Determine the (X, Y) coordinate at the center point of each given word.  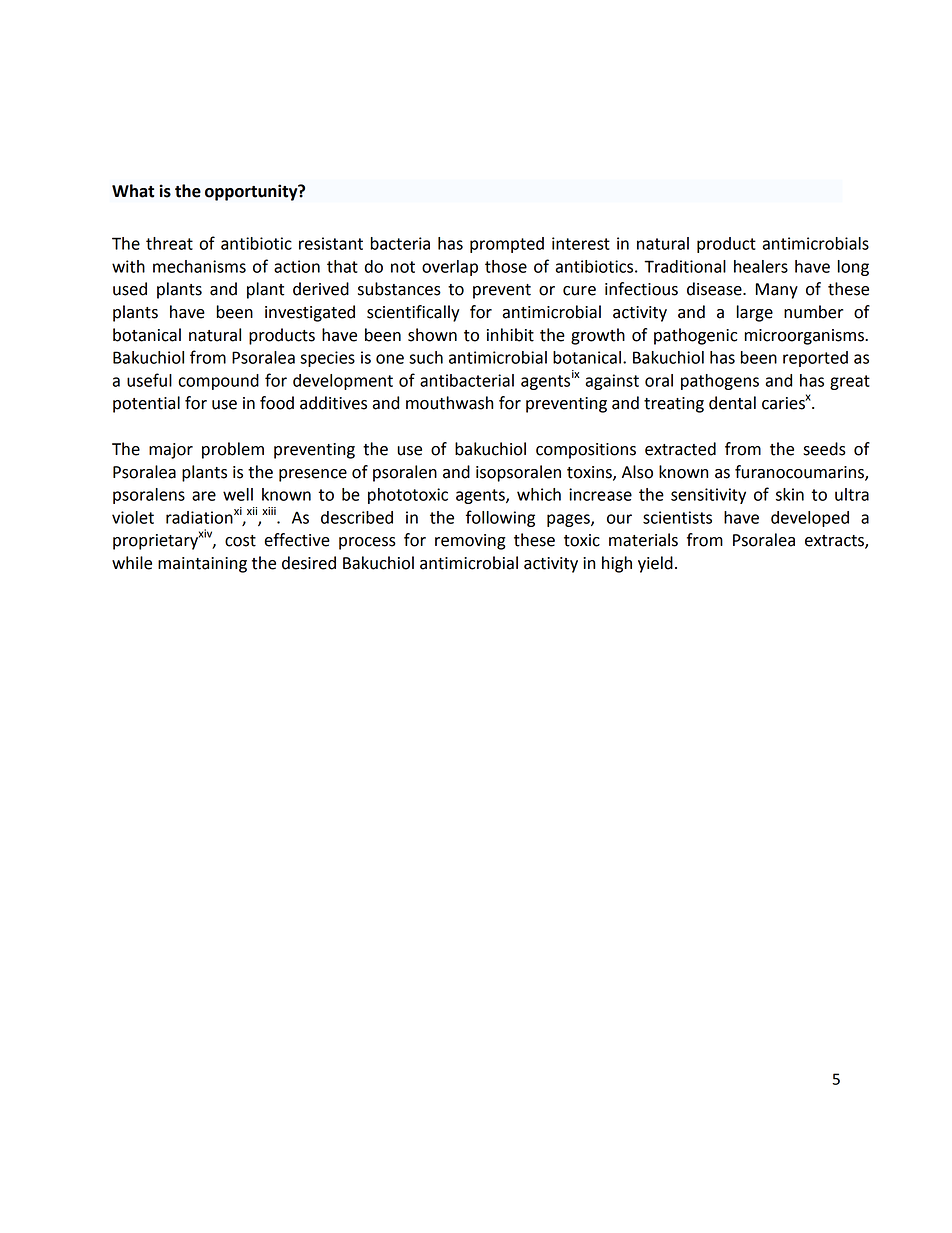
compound (218, 382)
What (133, 191)
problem (233, 450)
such (426, 357)
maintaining (202, 565)
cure (579, 291)
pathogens (720, 382)
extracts (835, 542)
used (130, 289)
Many (777, 291)
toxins (590, 473)
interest (581, 243)
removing (470, 542)
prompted (507, 245)
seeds (824, 449)
